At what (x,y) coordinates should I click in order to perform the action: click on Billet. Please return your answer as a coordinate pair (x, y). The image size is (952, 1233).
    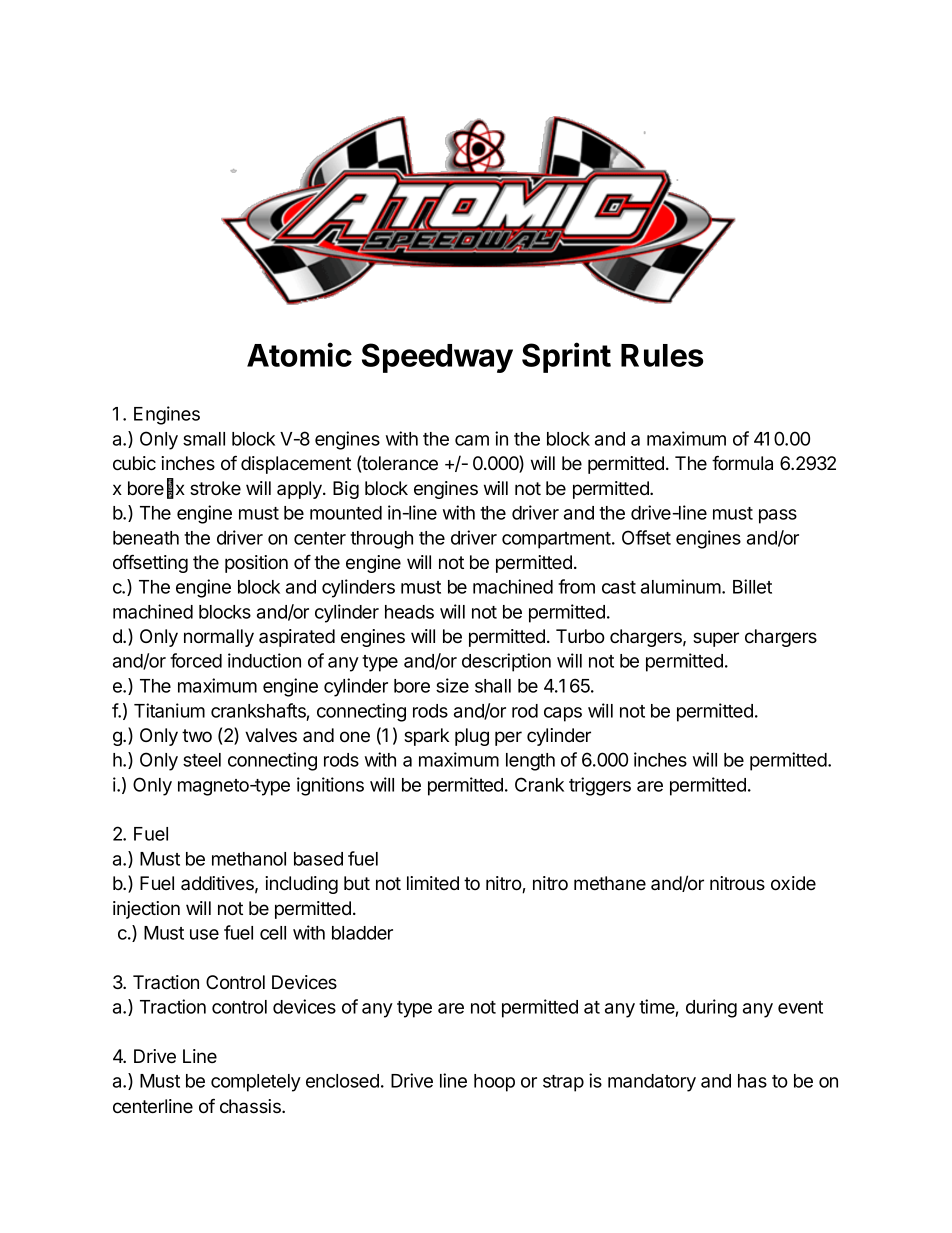
    Looking at the image, I should click on (752, 586).
